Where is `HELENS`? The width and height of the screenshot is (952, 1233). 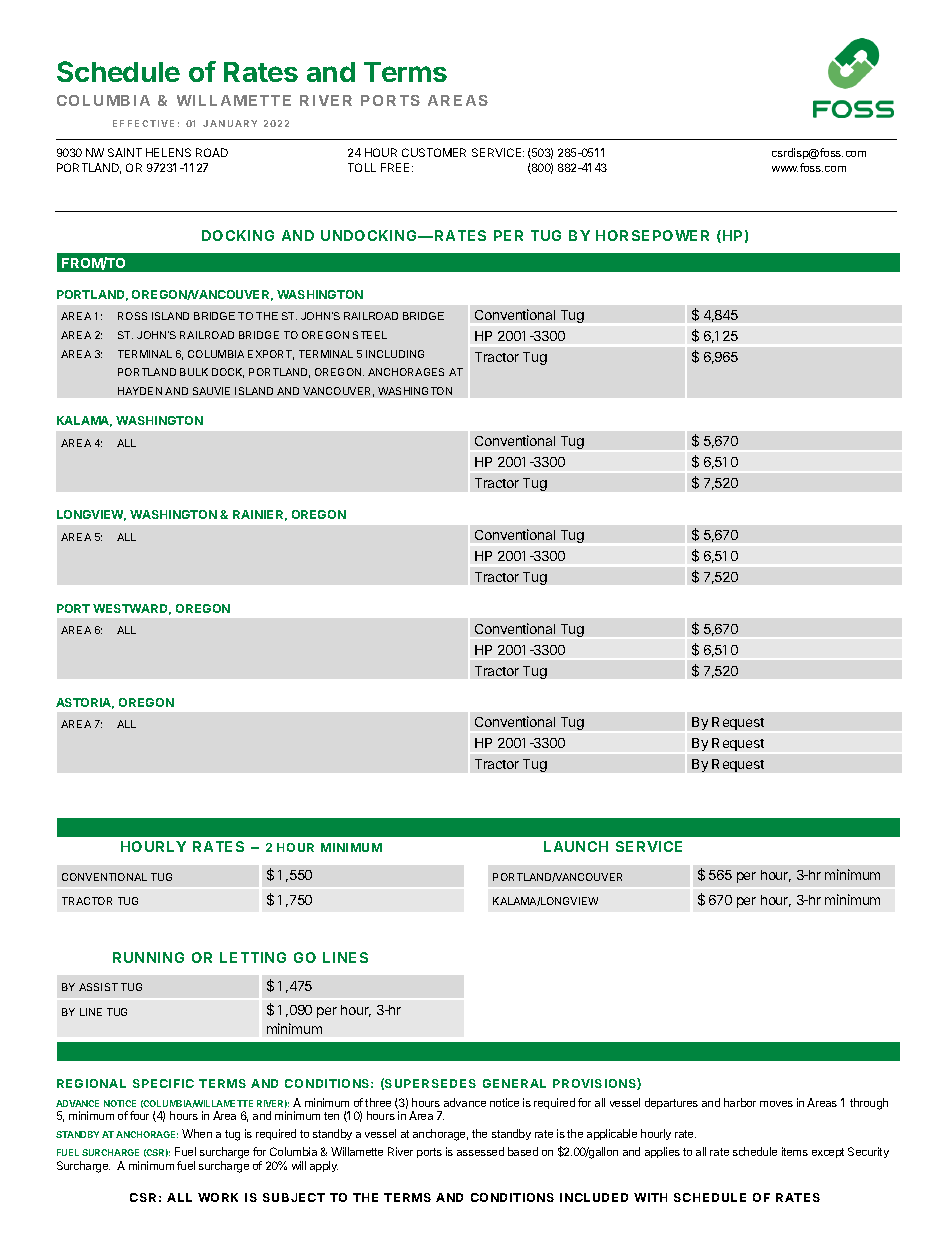 HELENS is located at coordinates (168, 152).
